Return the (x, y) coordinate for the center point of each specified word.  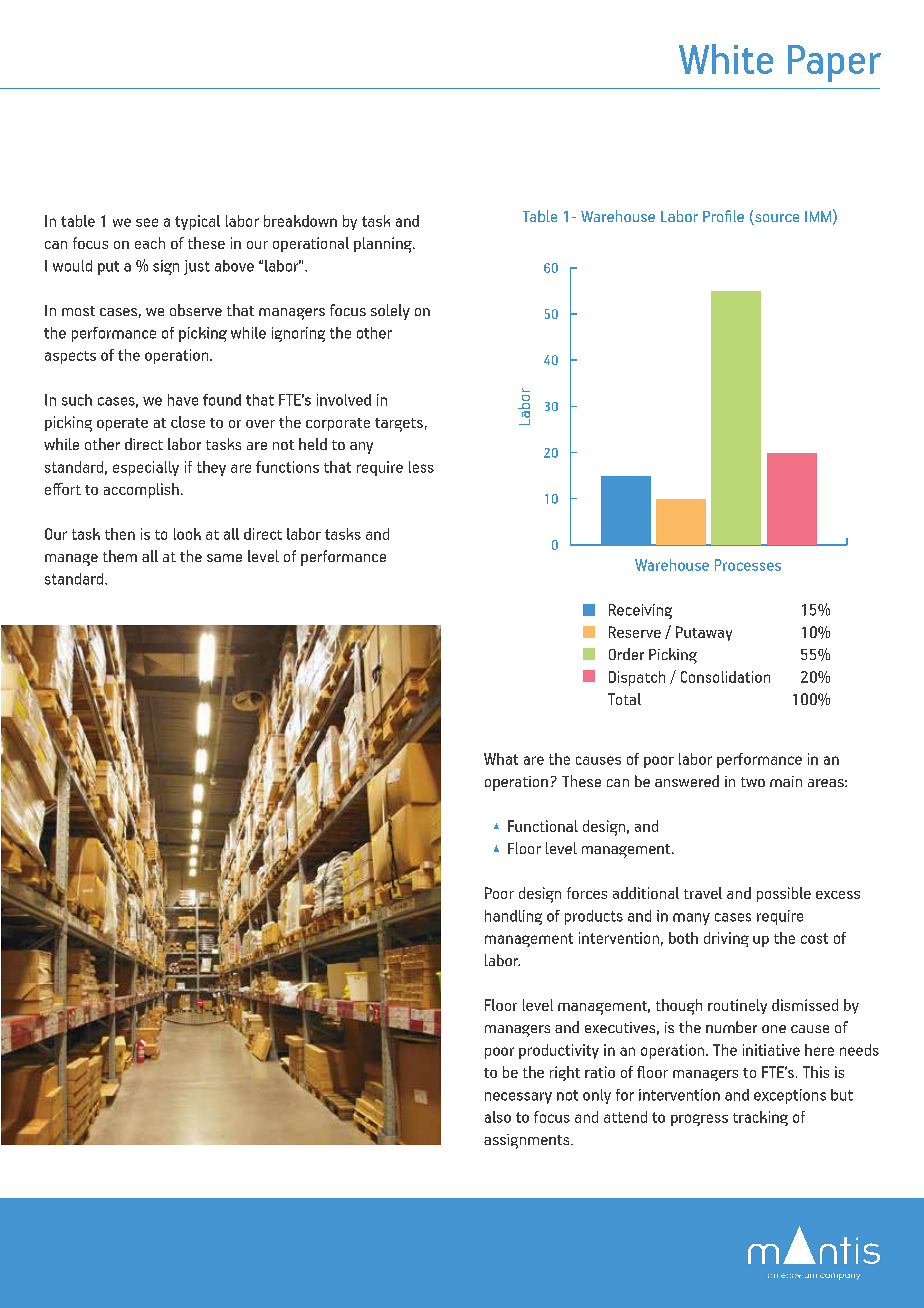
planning (384, 245)
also (498, 1117)
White (726, 59)
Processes (748, 565)
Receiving (640, 611)
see (147, 222)
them (120, 556)
